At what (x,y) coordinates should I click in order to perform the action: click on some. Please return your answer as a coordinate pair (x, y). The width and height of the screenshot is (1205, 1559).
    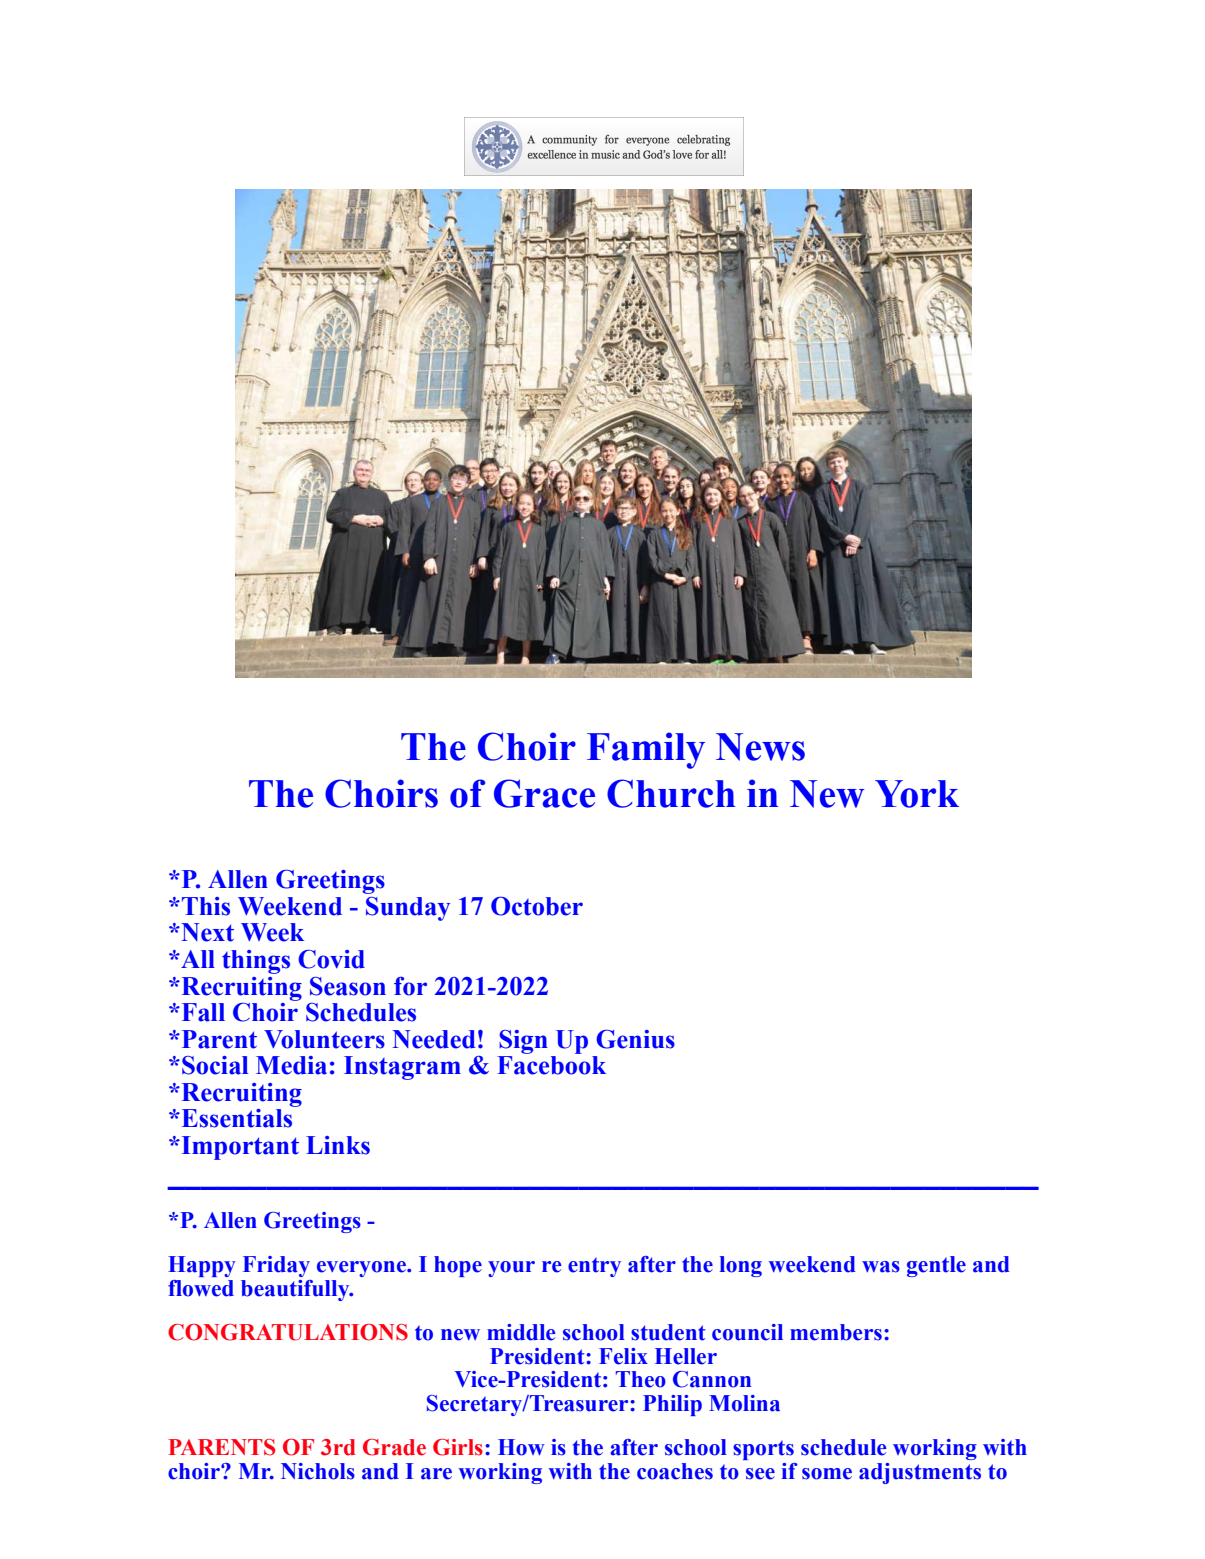
    Looking at the image, I should click on (827, 1474).
